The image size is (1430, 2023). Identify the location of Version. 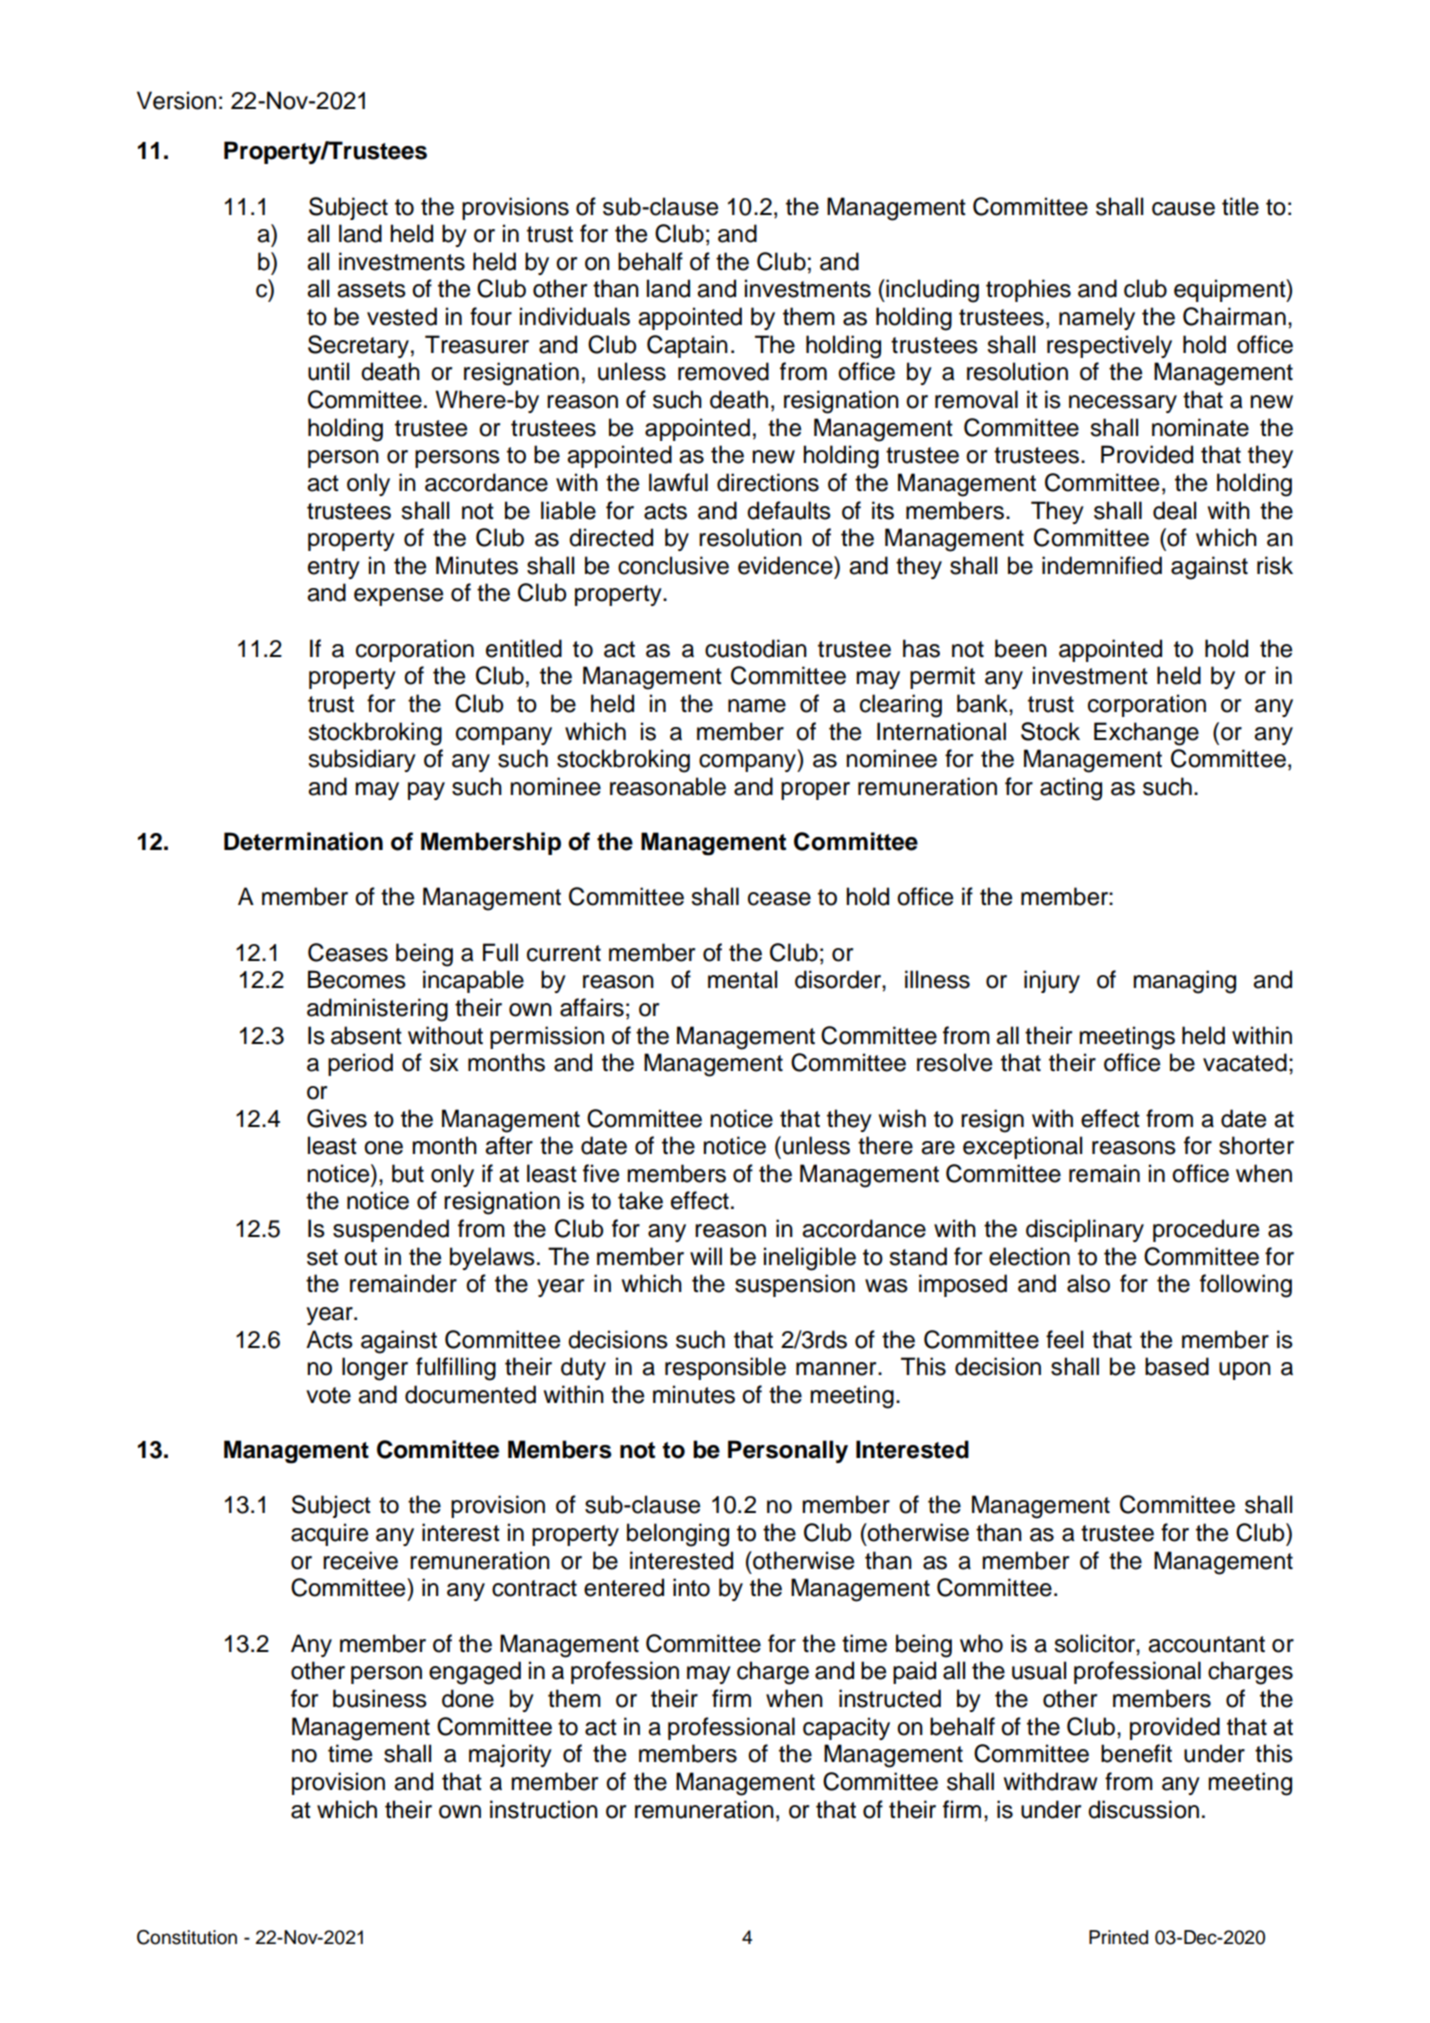
(176, 100).
